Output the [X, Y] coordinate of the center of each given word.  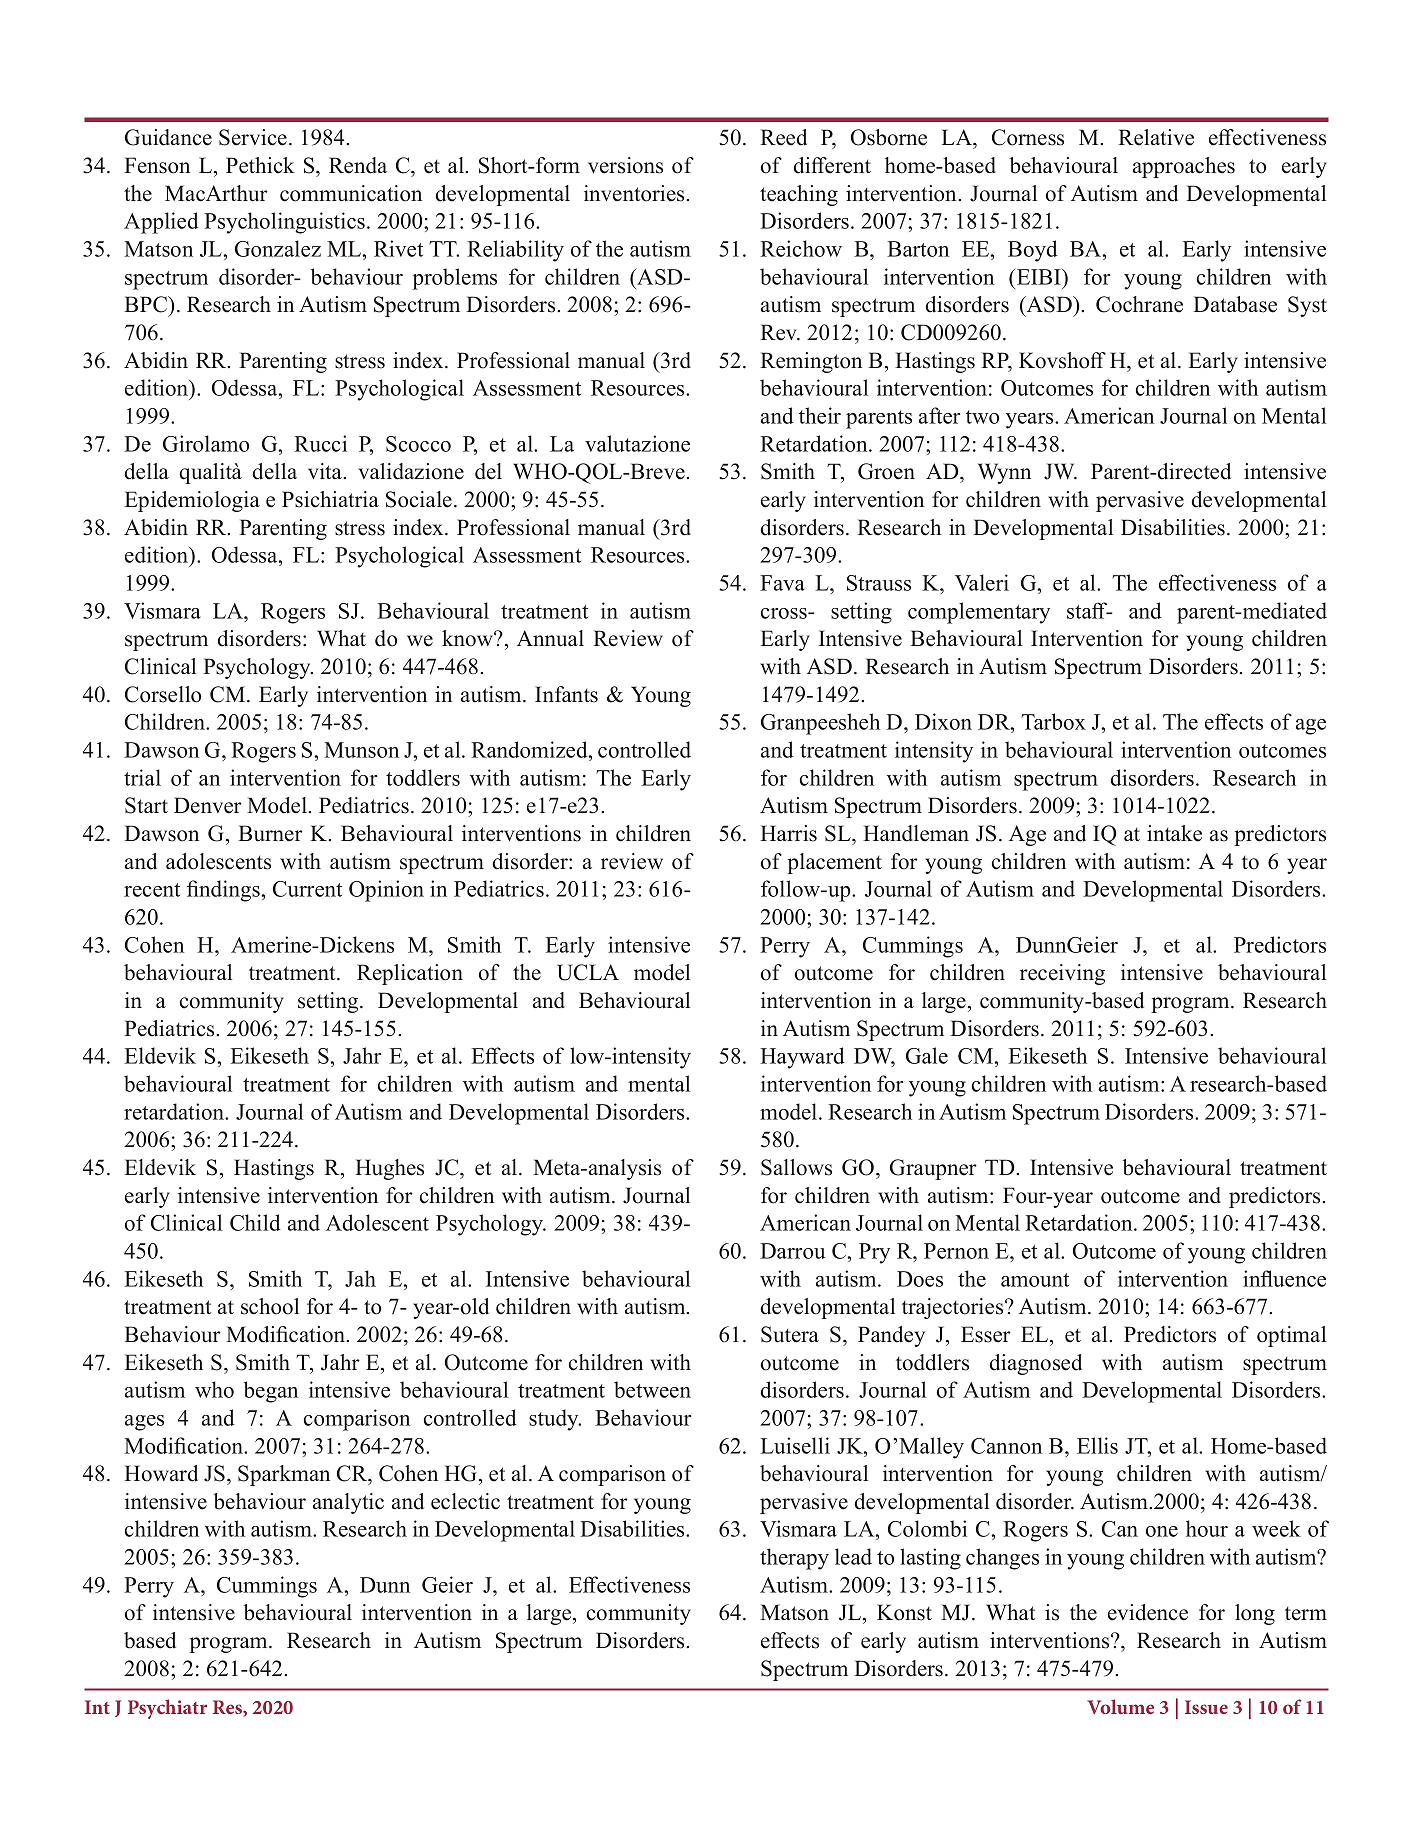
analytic [348, 1503]
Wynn [1004, 473]
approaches [1184, 167]
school [270, 1306]
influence [1284, 1278]
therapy [794, 1559]
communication [351, 193]
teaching [799, 195]
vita [326, 471]
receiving [1062, 974]
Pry [874, 1253]
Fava [782, 583]
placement [834, 863]
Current [307, 889]
